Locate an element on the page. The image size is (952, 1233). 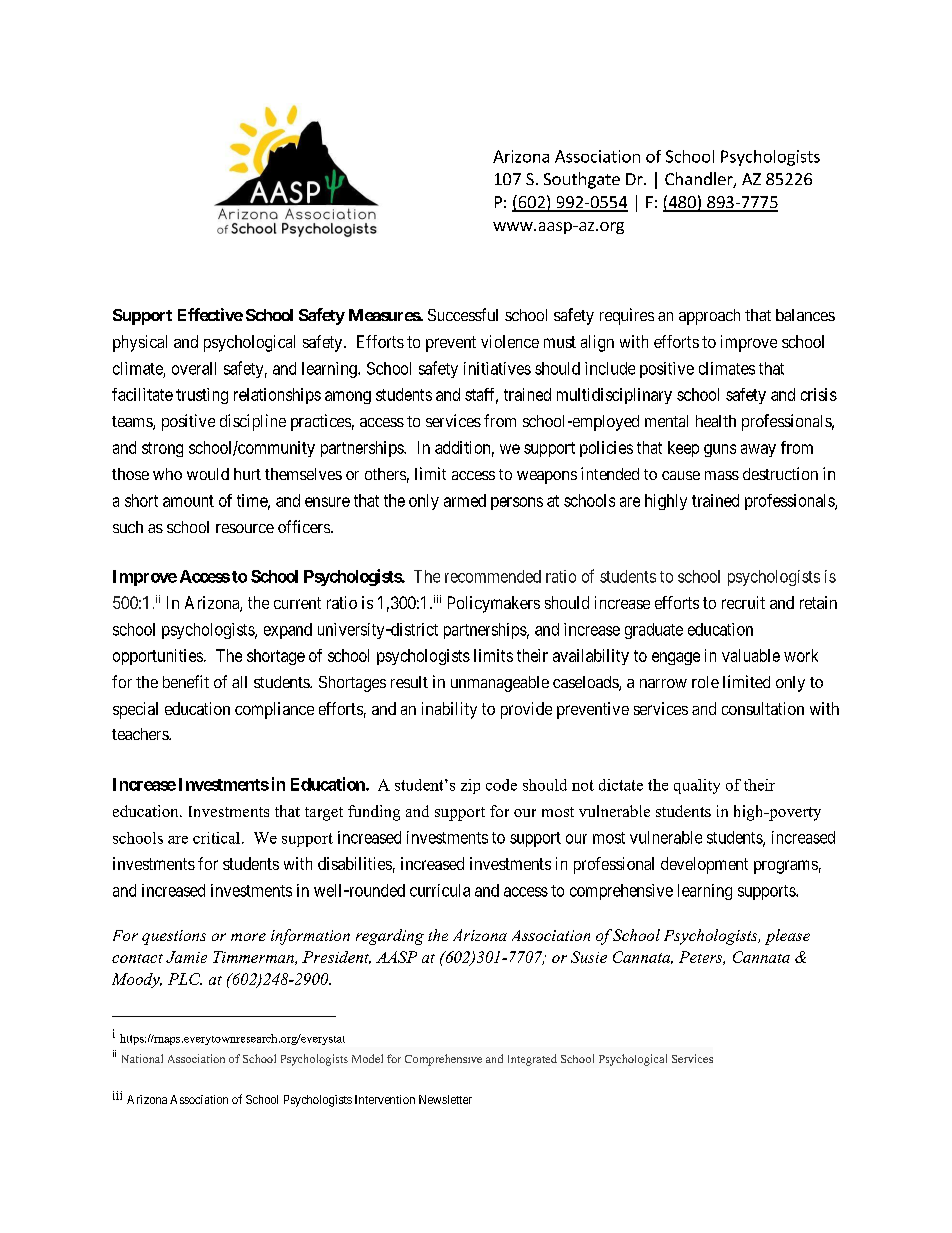
development is located at coordinates (704, 865).
